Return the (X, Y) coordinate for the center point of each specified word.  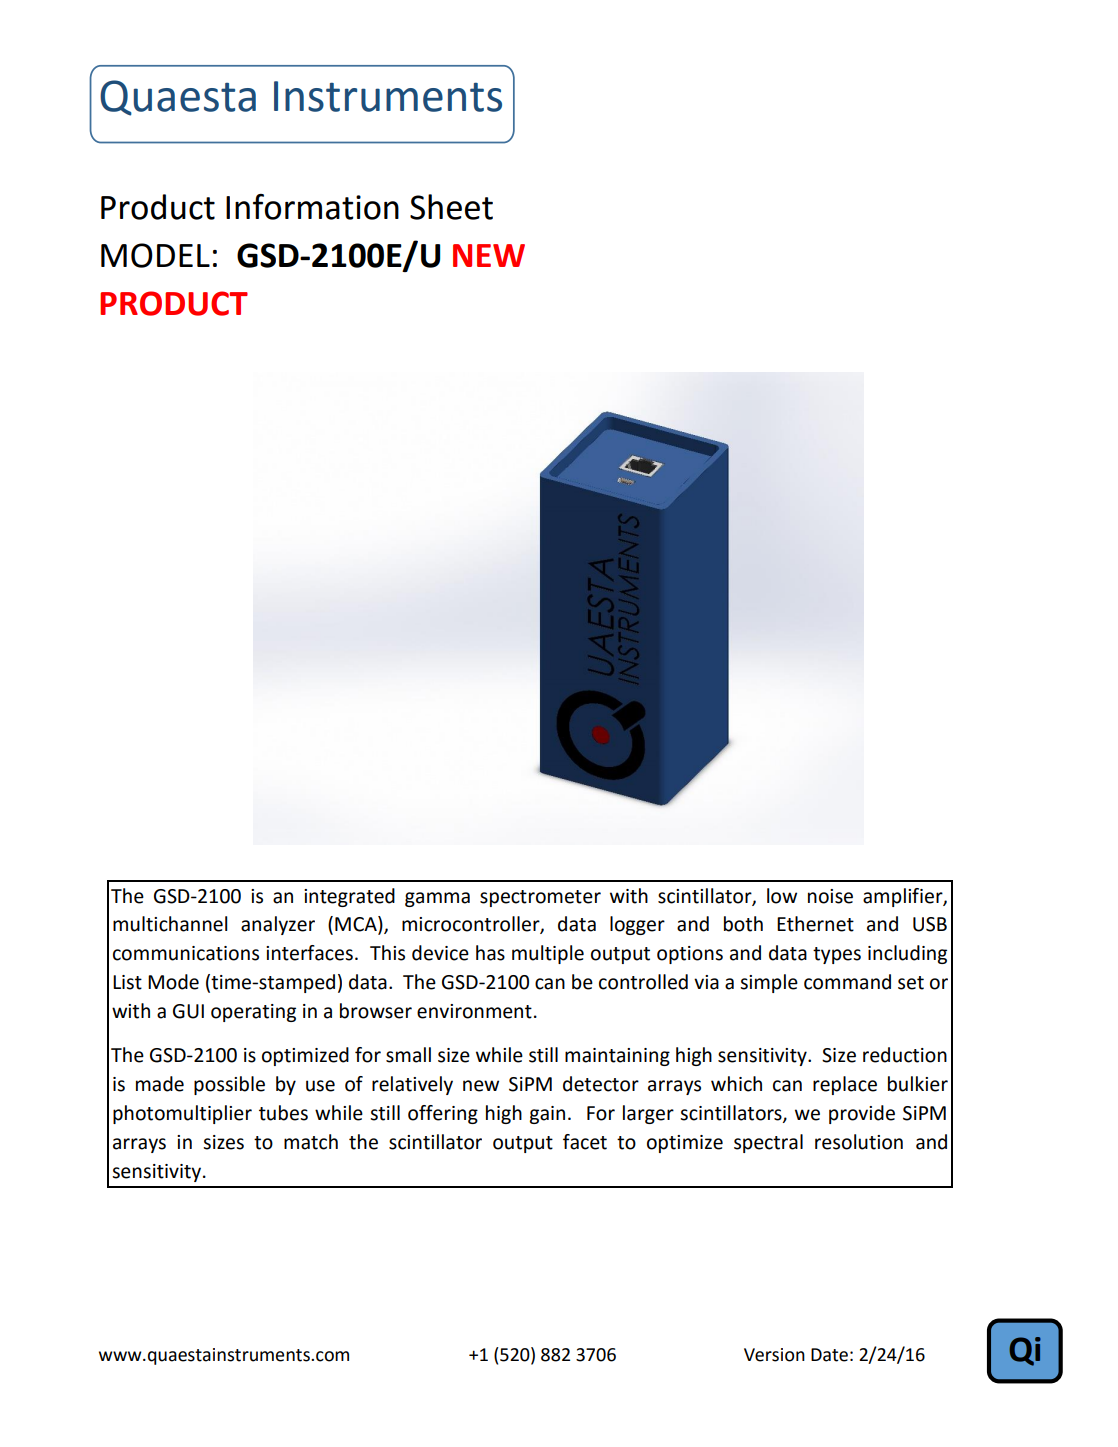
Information (312, 207)
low (782, 896)
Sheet (451, 207)
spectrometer (540, 898)
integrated (349, 897)
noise (830, 896)
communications (186, 953)
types (837, 955)
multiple (548, 954)
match (311, 1142)
